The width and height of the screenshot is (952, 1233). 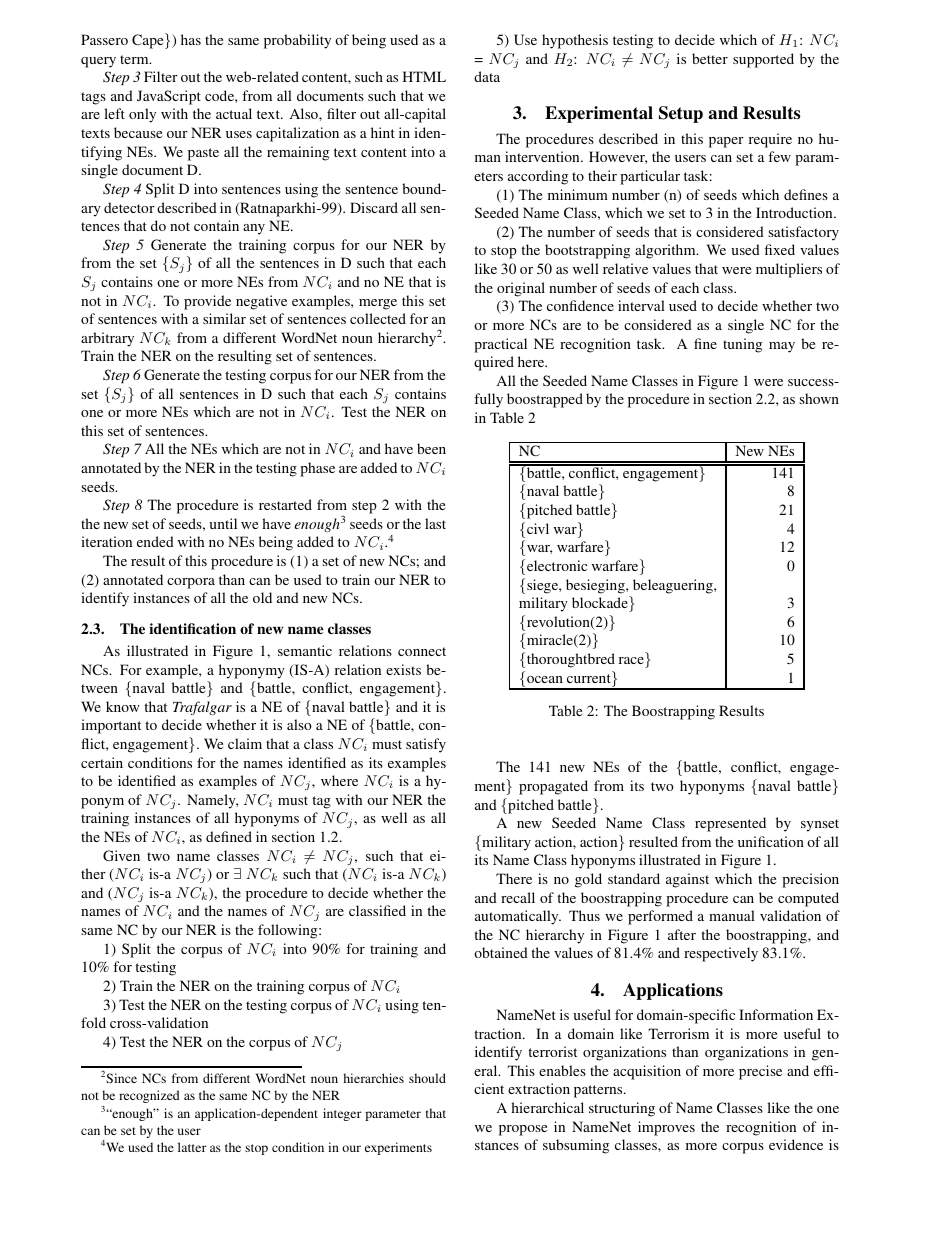 I want to click on connect, so click(x=422, y=651).
